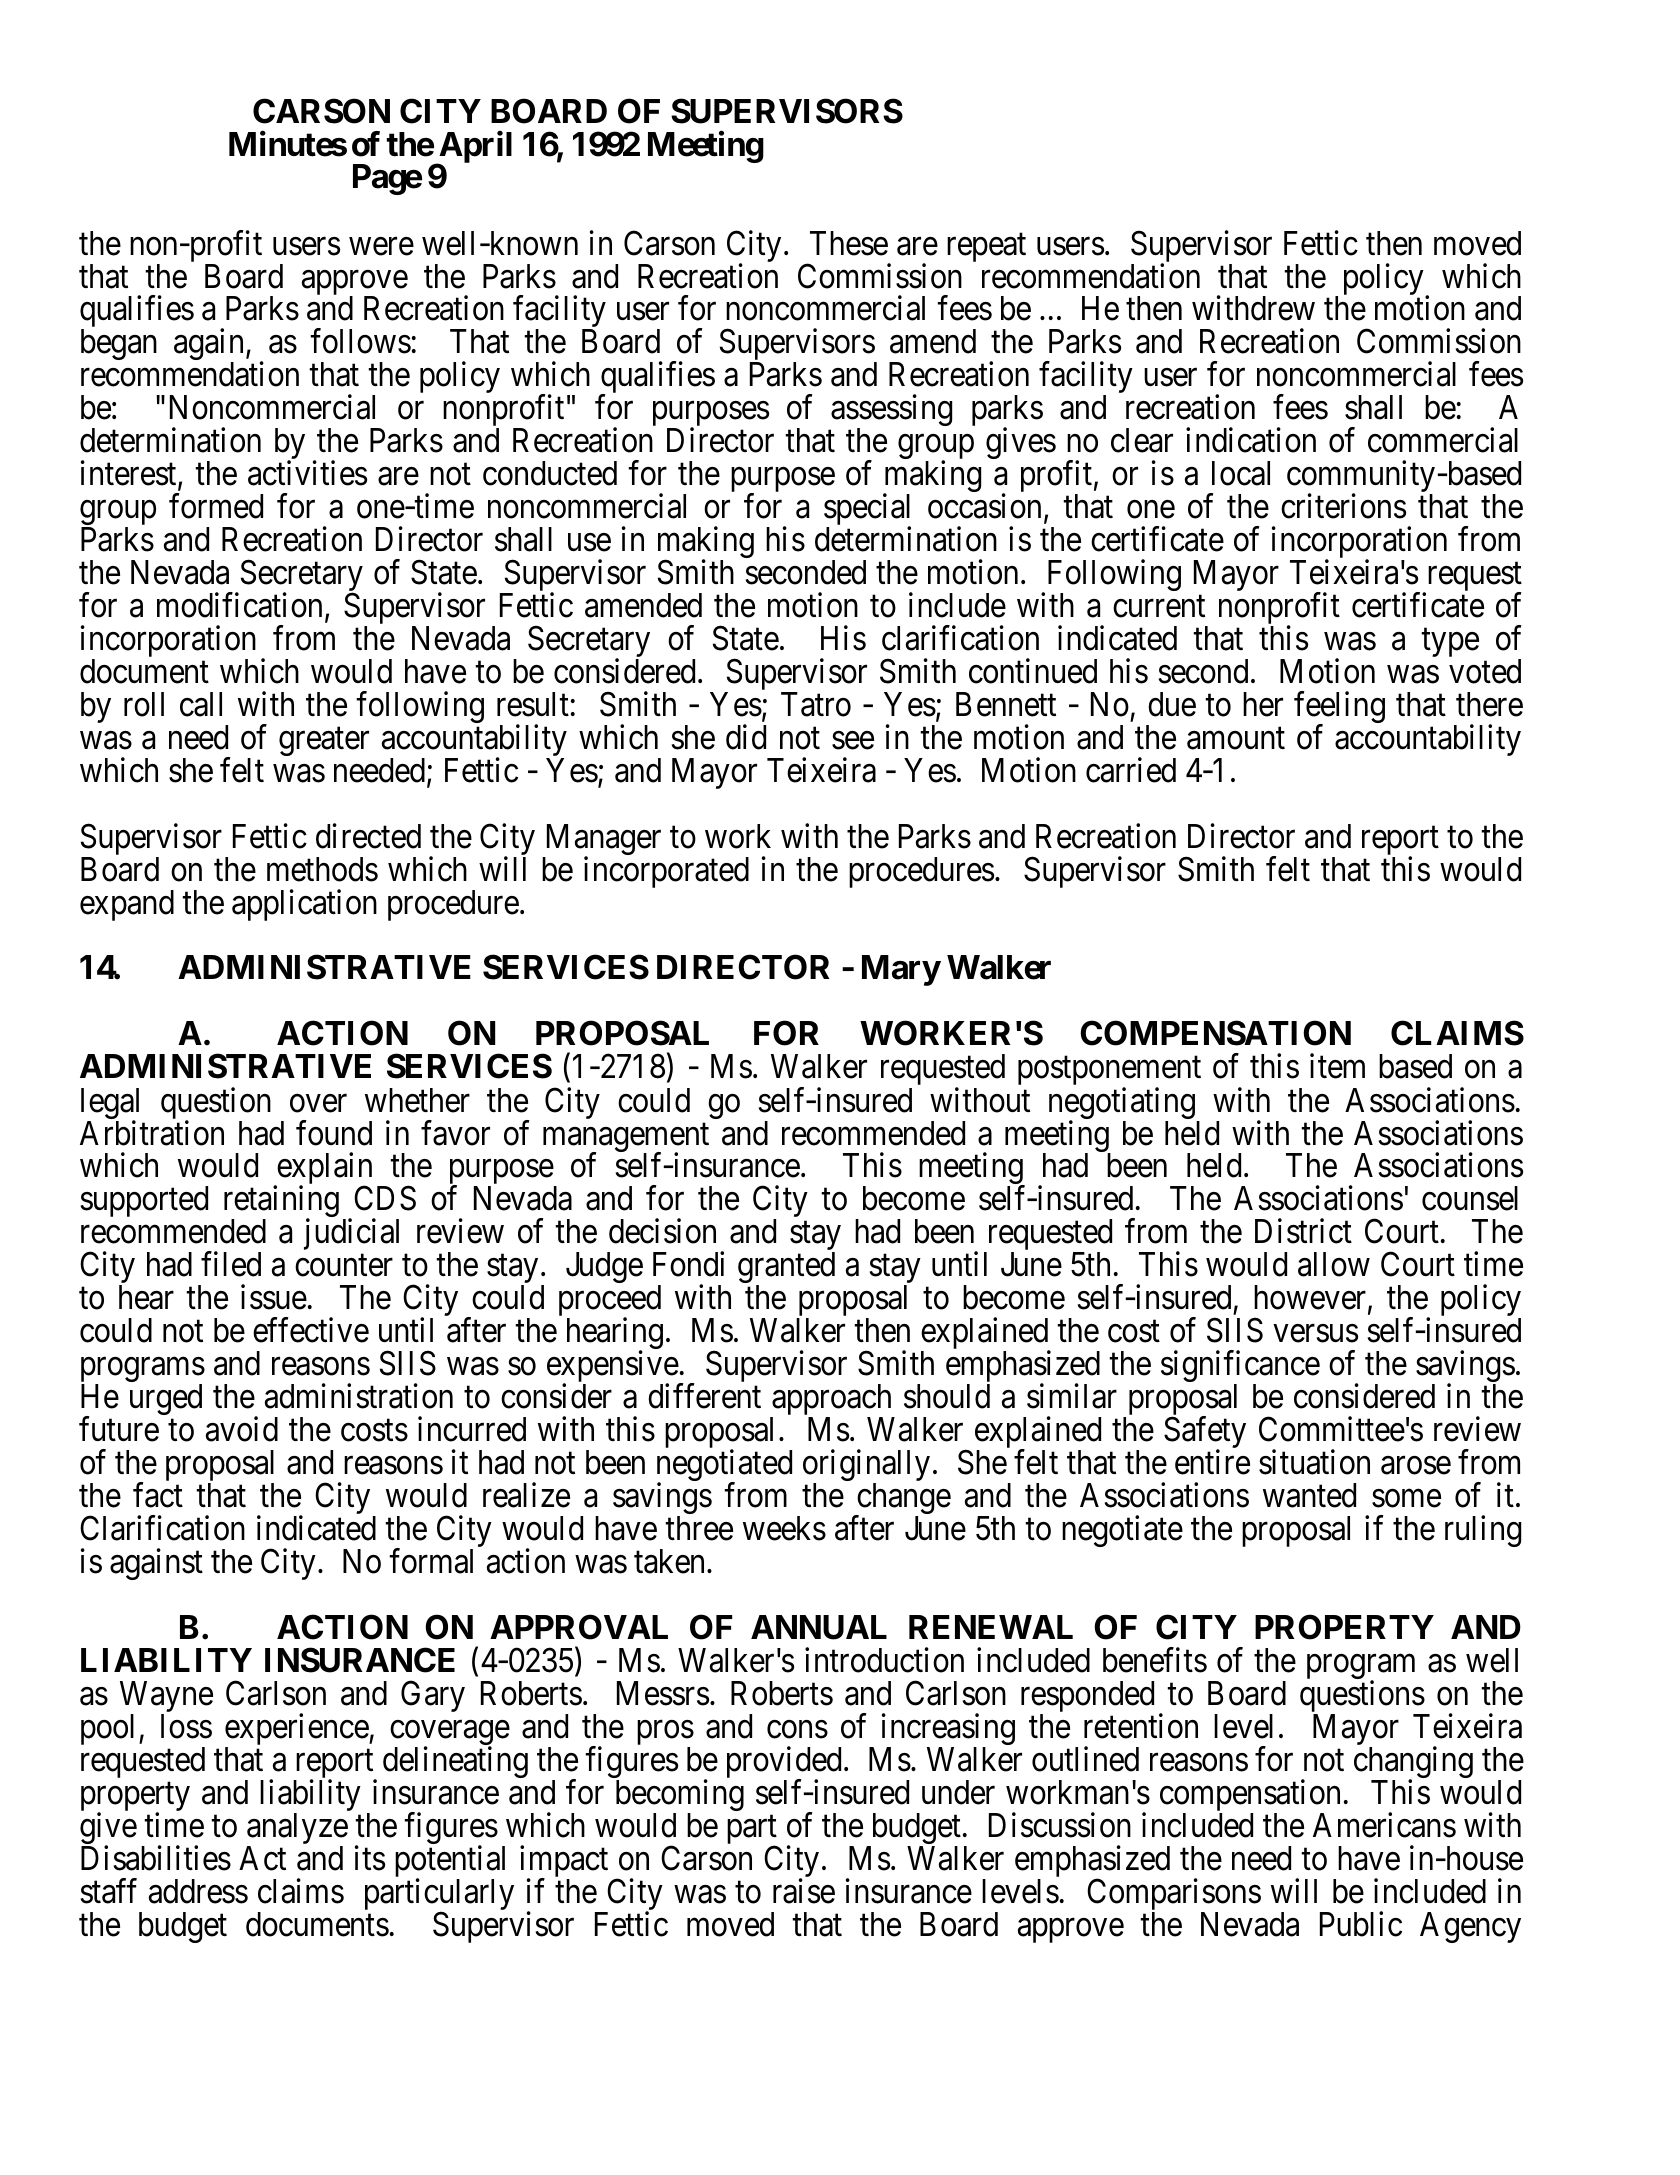 The image size is (1680, 2175). Describe the element at coordinates (381, 246) in the screenshot. I see `were` at that location.
